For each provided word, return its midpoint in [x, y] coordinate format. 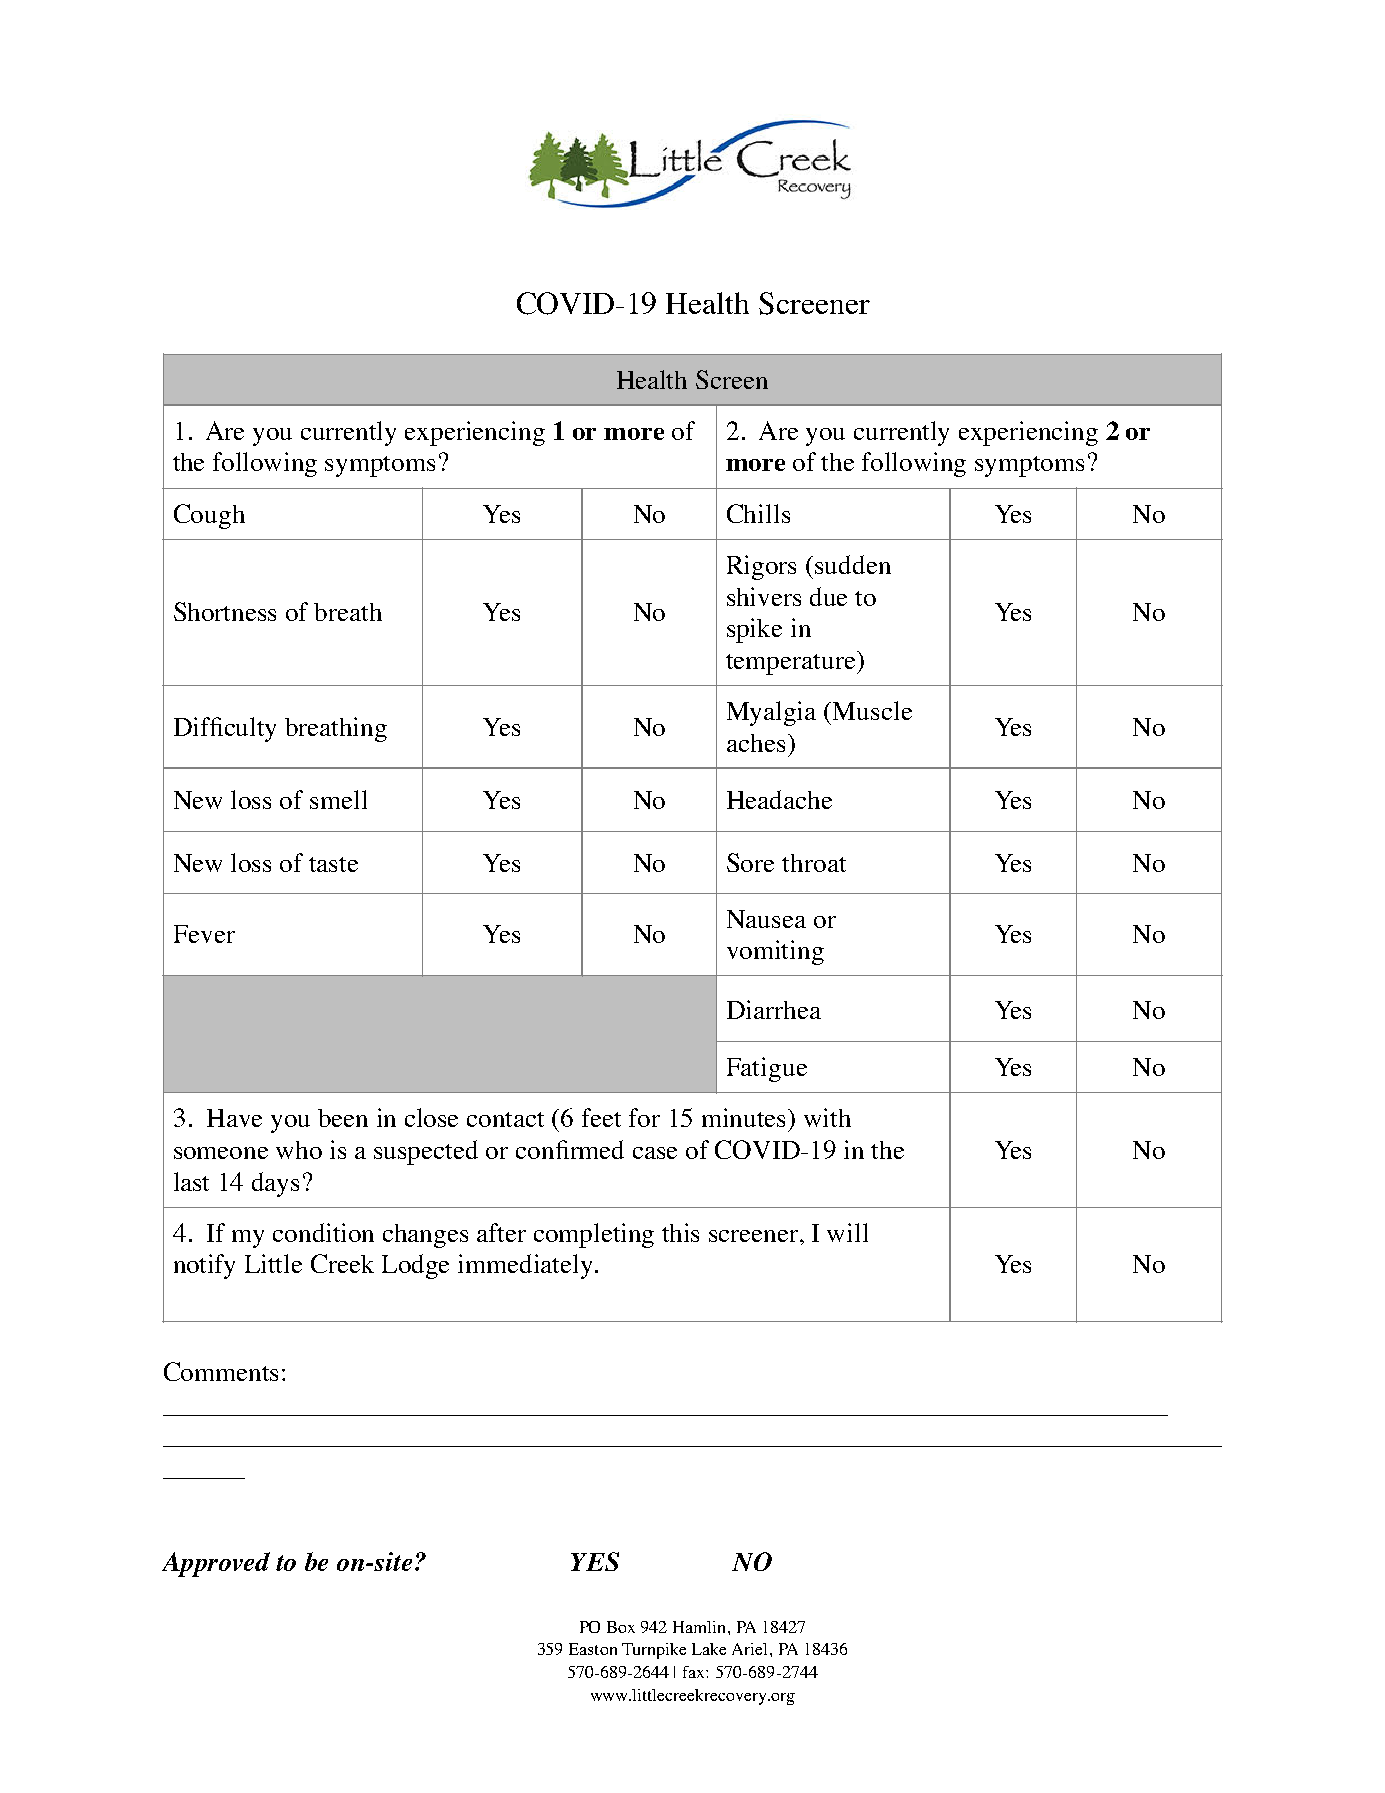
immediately [527, 1266]
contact [505, 1119]
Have [234, 1118]
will [847, 1232]
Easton [593, 1649]
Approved [216, 1564]
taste [333, 864]
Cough [209, 516]
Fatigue [767, 1069]
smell [338, 799]
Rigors [761, 567]
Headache [779, 799]
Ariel [751, 1649]
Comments [221, 1371]
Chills [758, 513]
